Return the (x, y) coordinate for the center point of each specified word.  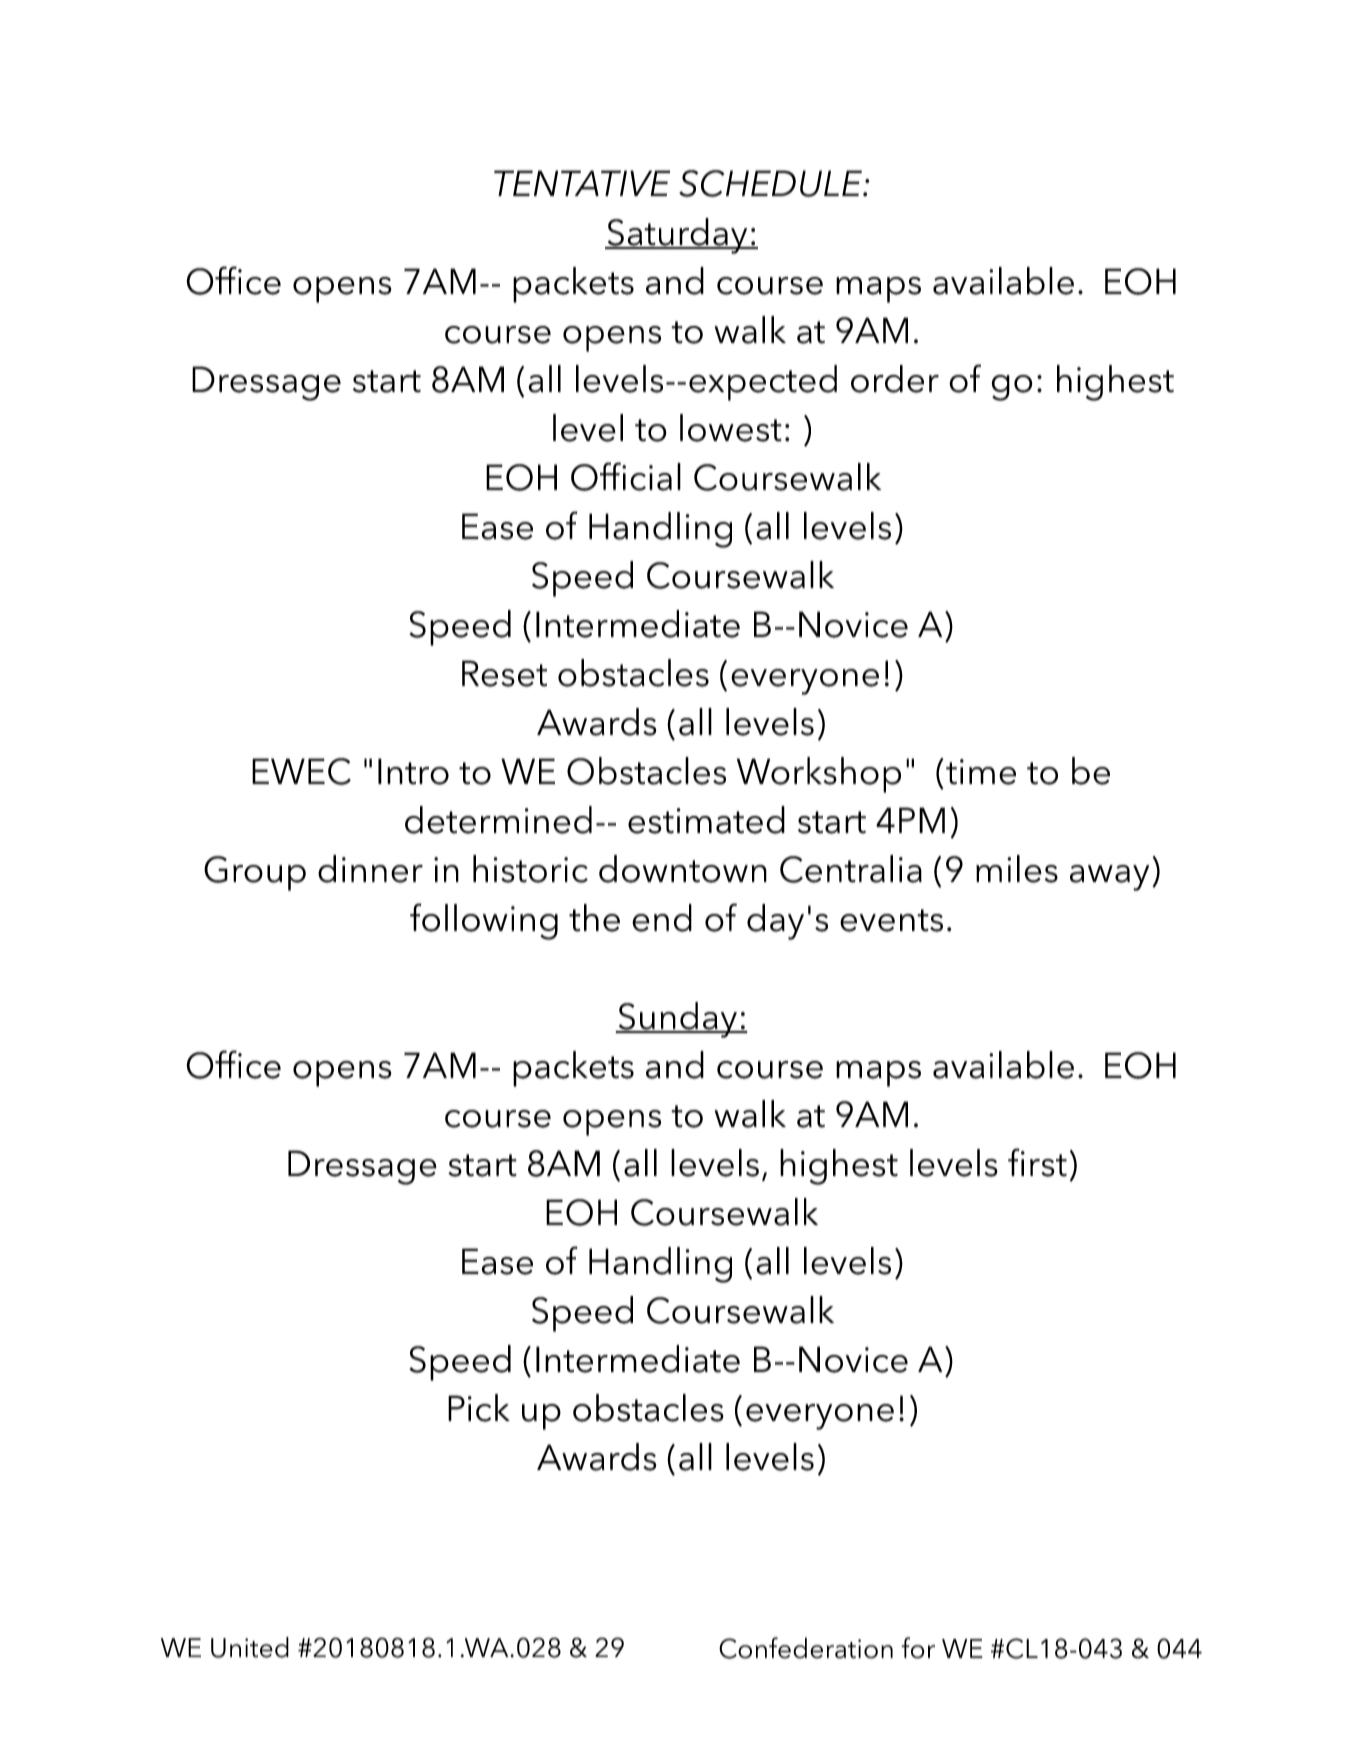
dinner (370, 869)
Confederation (806, 1648)
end (662, 918)
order (895, 379)
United (250, 1647)
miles (1017, 869)
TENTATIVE (582, 183)
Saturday (677, 236)
